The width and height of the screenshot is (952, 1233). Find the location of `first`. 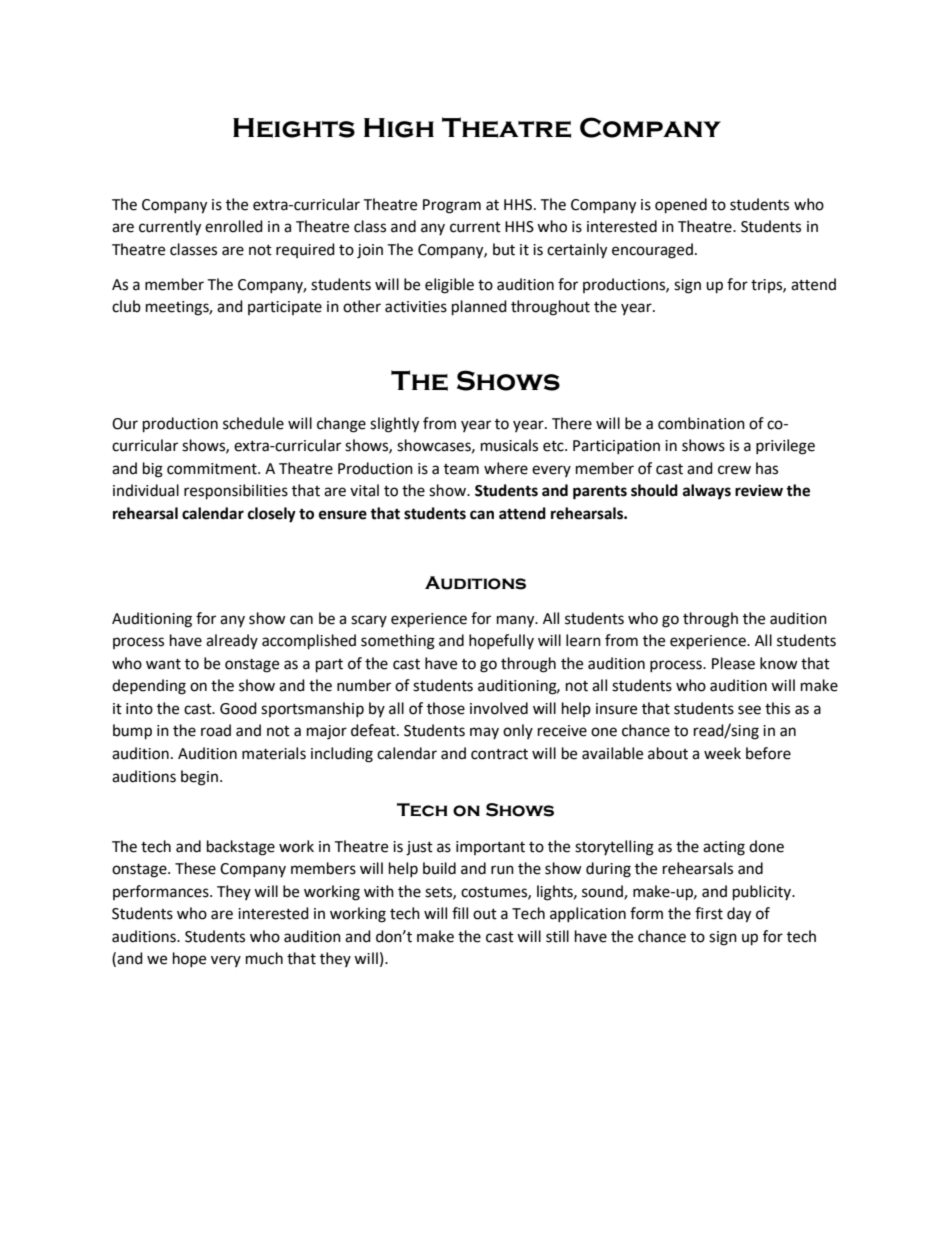

first is located at coordinates (709, 913).
